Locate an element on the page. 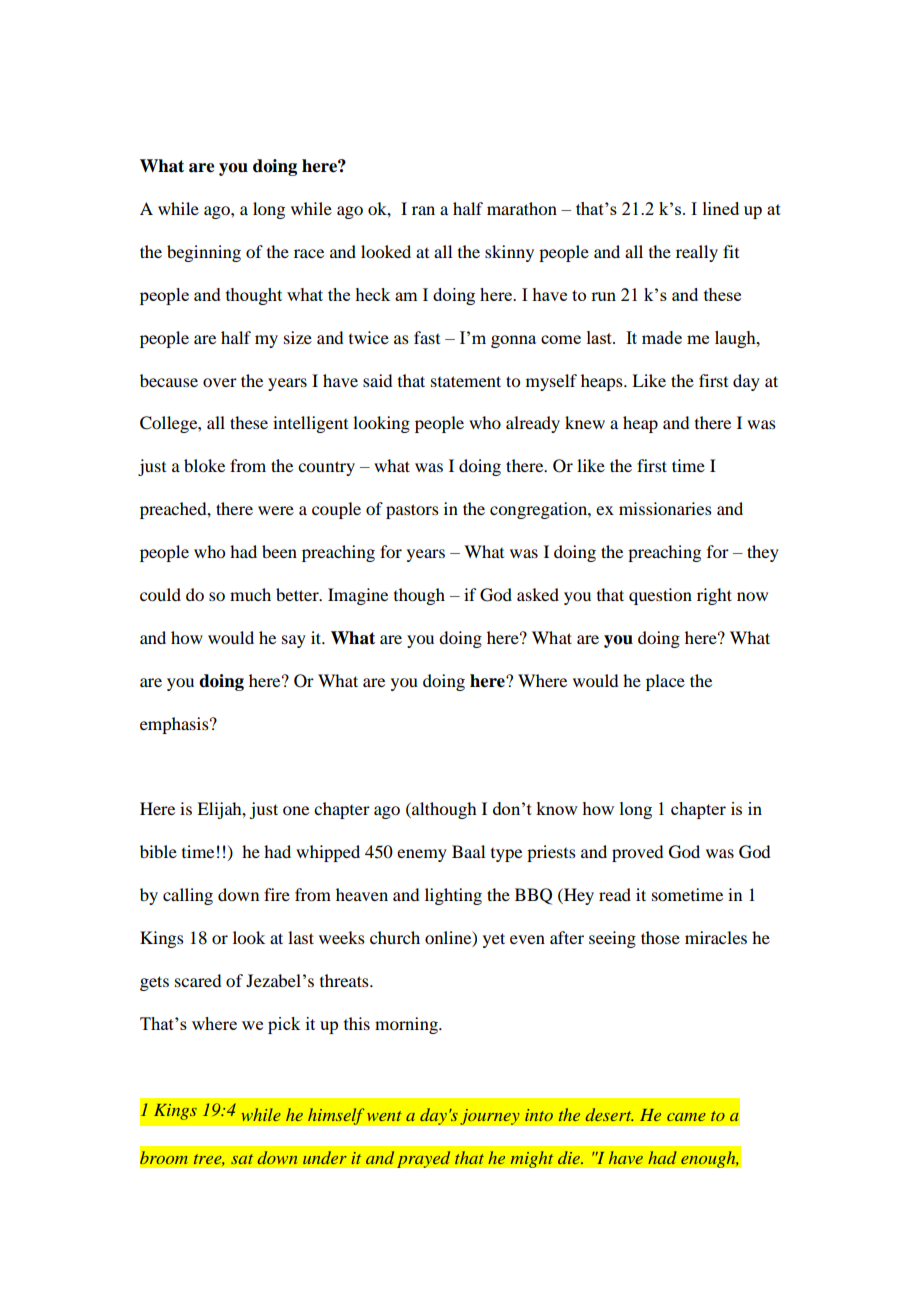  ran is located at coordinates (423, 210).
